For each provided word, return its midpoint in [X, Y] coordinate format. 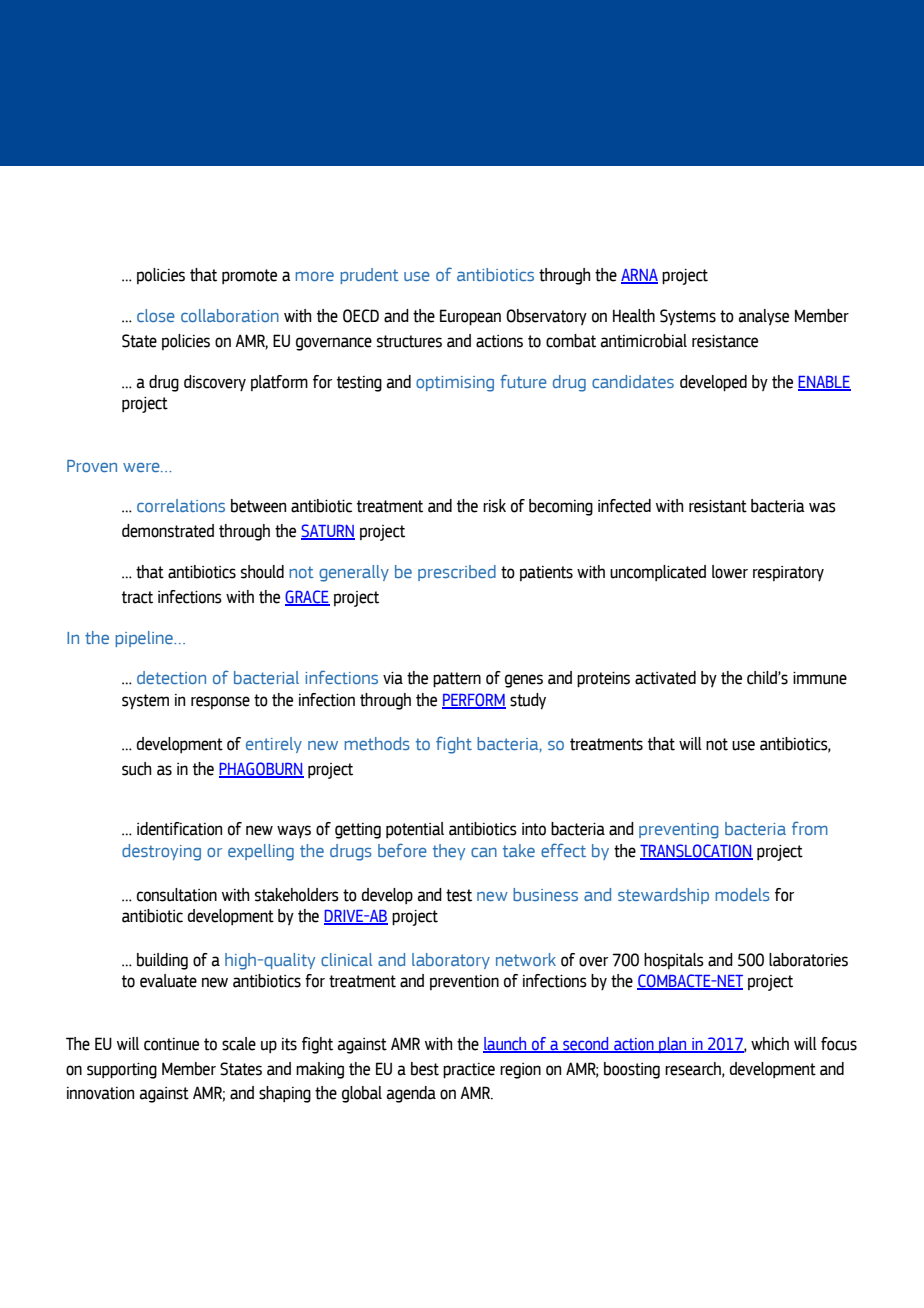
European [470, 317]
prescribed [457, 573]
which [770, 1044]
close [156, 315]
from [810, 828]
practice [469, 1071]
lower [730, 572]
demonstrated [168, 531]
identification [179, 829]
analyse [764, 317]
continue [171, 1044]
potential [415, 830]
